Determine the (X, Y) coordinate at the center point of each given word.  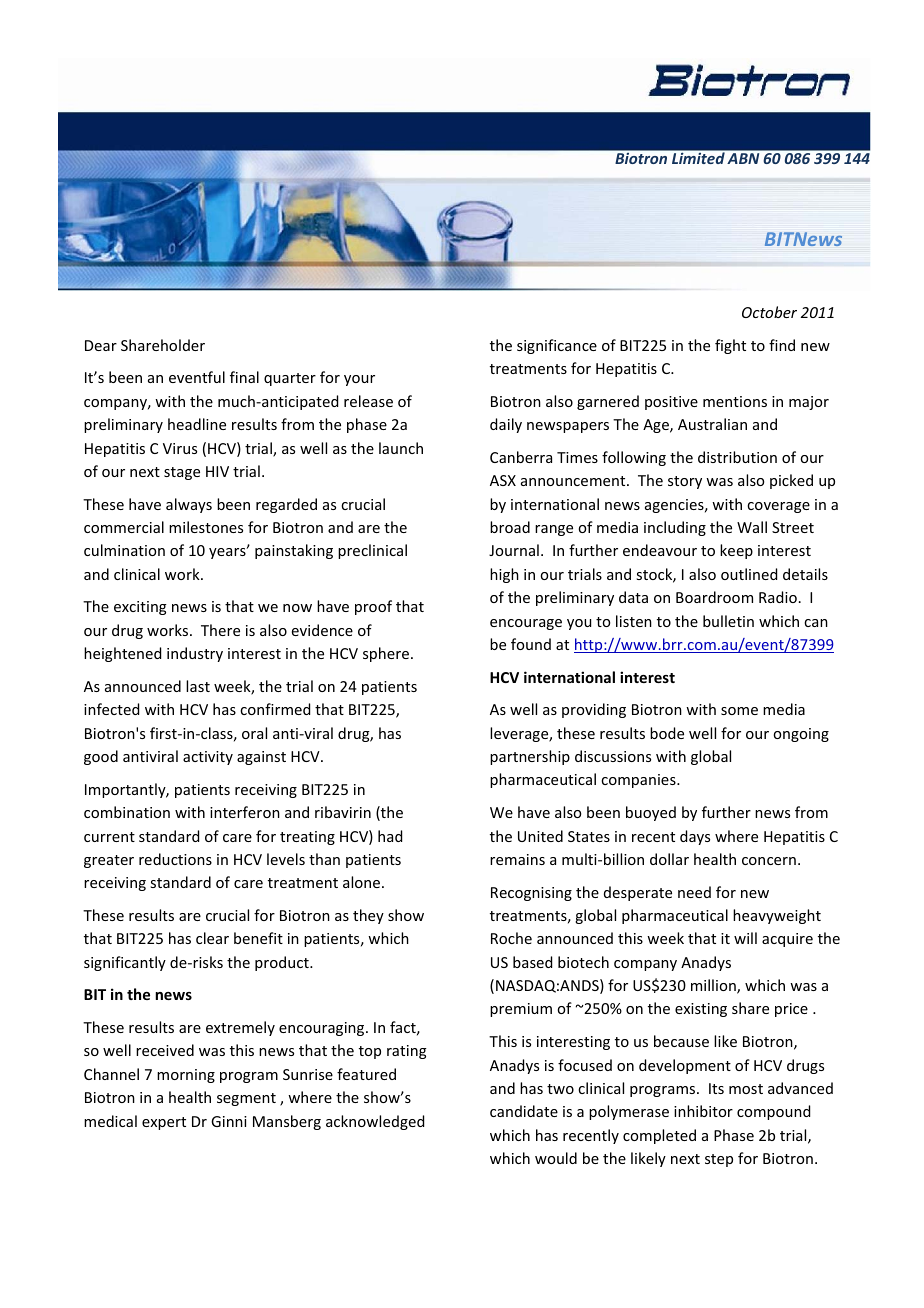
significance (557, 346)
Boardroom (714, 597)
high (504, 575)
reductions (175, 859)
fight (730, 346)
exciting (140, 608)
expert (164, 1123)
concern (769, 861)
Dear (101, 345)
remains (517, 859)
